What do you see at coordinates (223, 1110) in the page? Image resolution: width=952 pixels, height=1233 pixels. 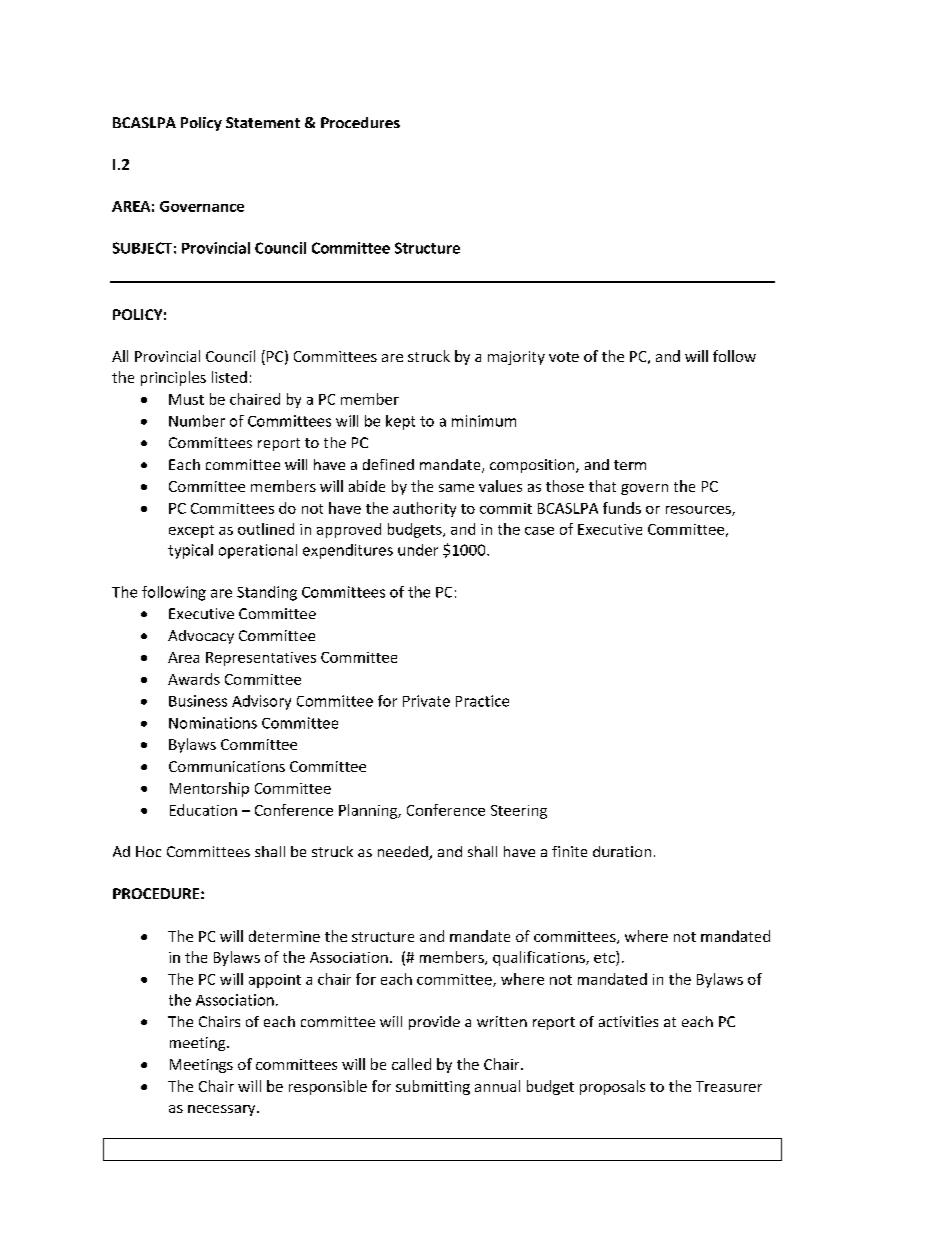 I see `necessary` at bounding box center [223, 1110].
